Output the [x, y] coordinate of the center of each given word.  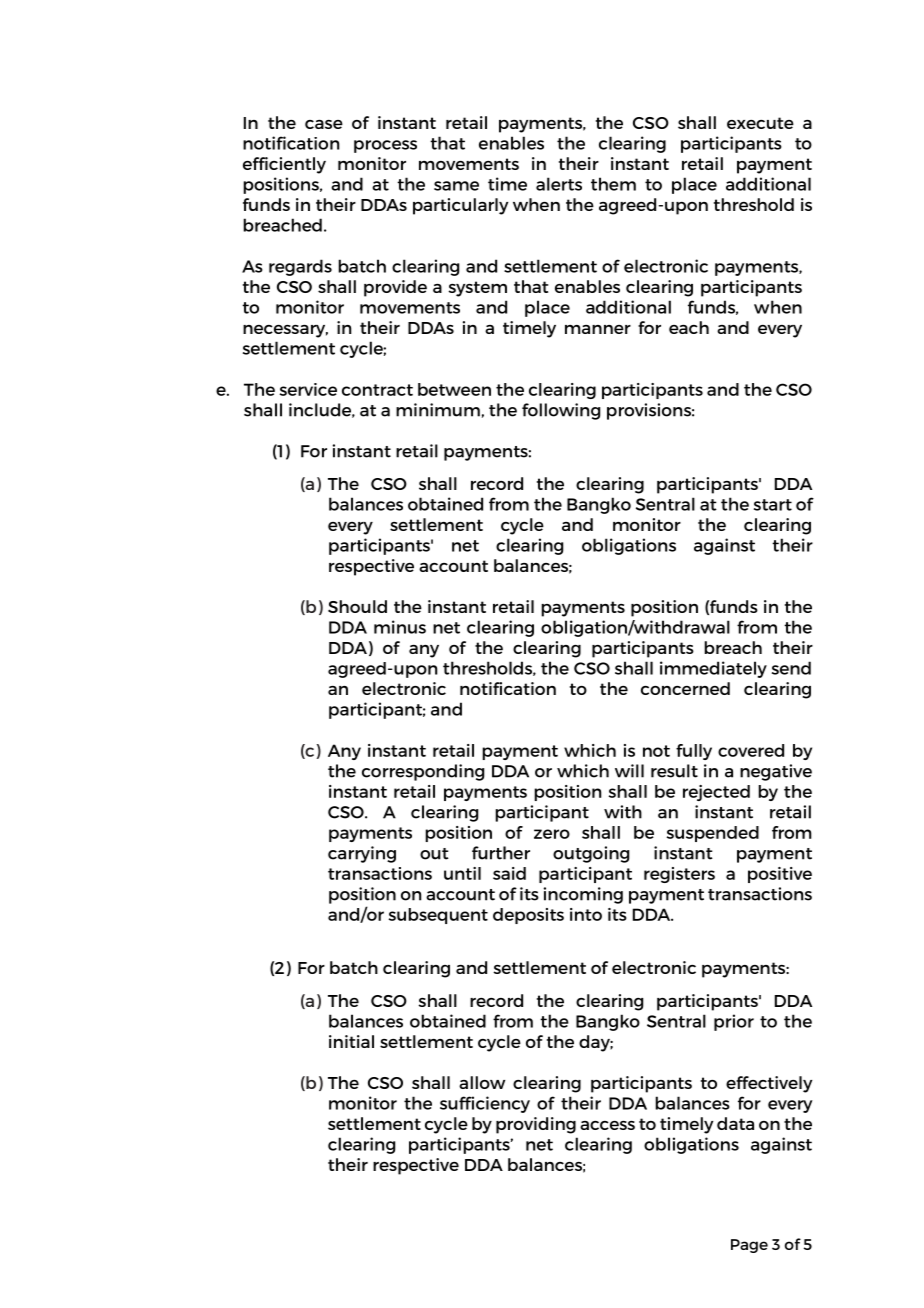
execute [760, 123]
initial [351, 1041]
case [324, 124]
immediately [713, 669]
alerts [559, 184]
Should [357, 606]
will [629, 771]
